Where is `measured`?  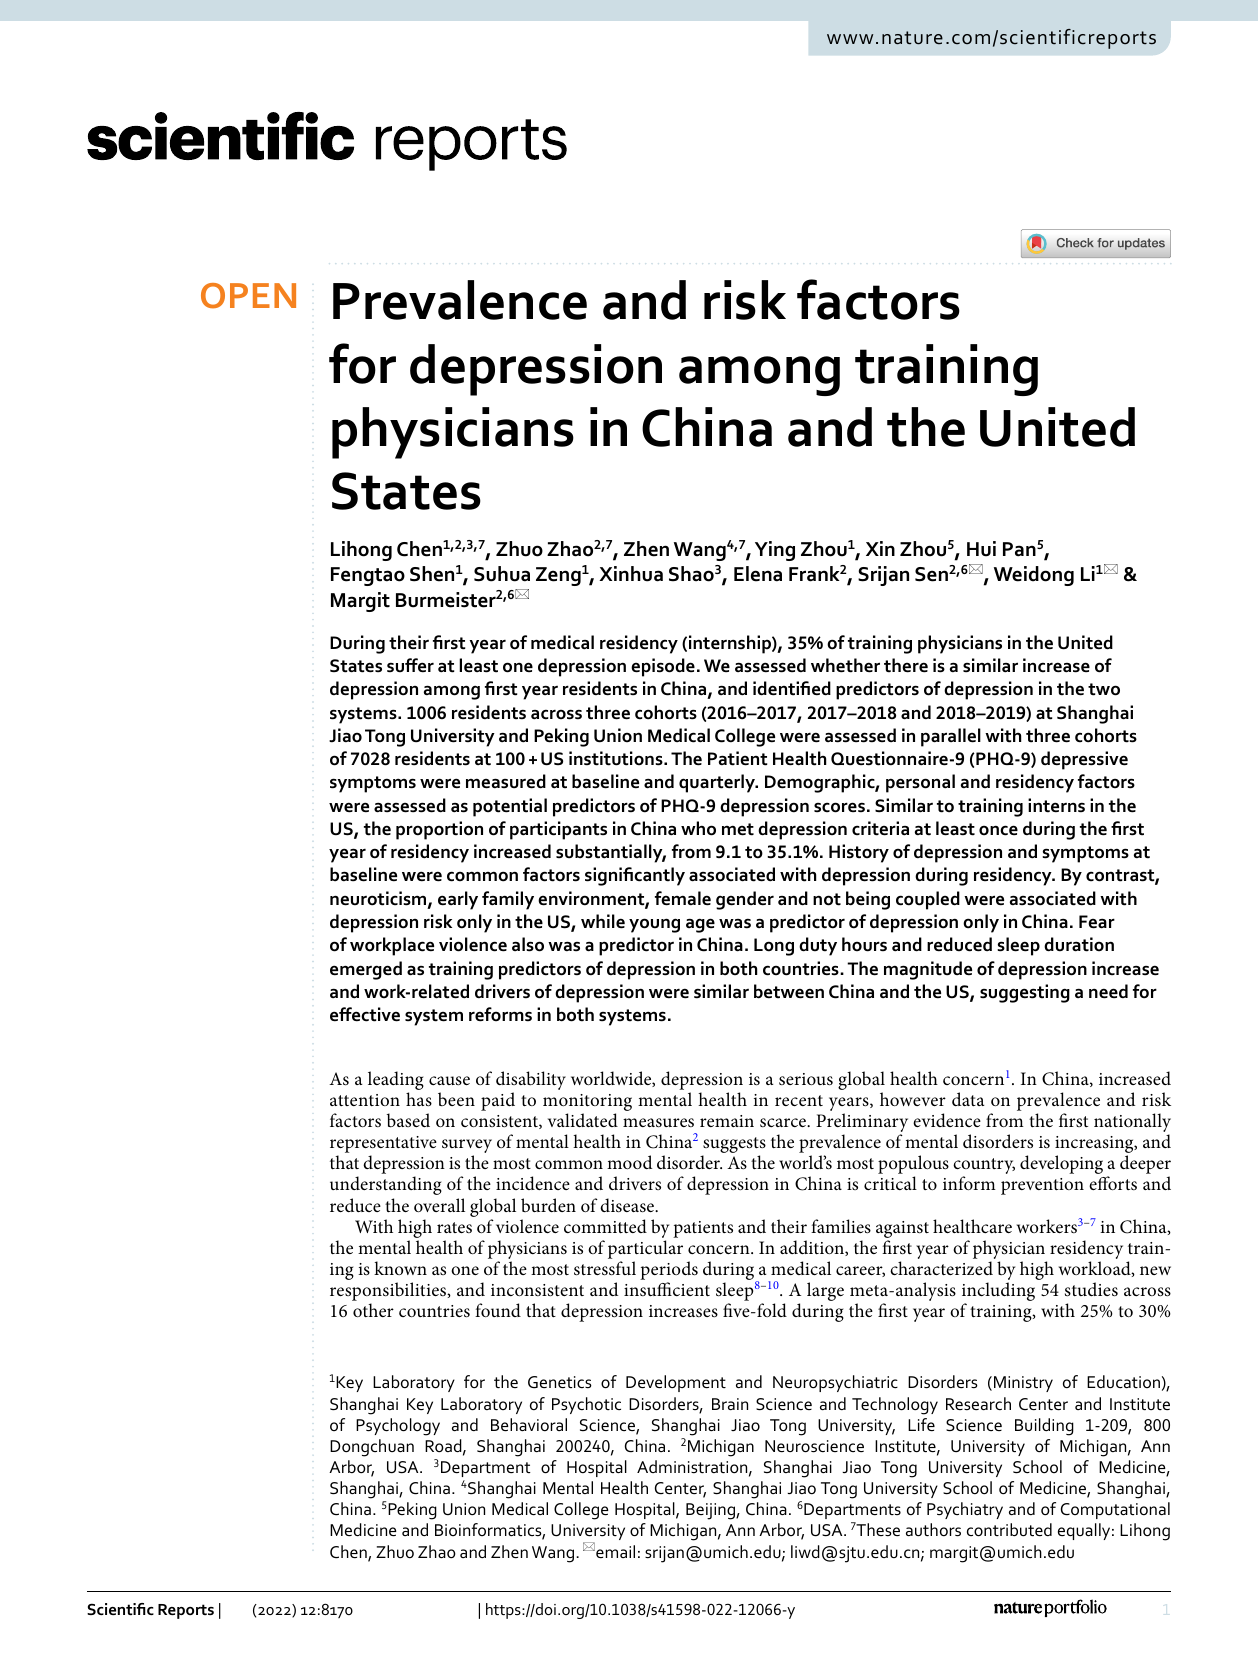 measured is located at coordinates (506, 781).
